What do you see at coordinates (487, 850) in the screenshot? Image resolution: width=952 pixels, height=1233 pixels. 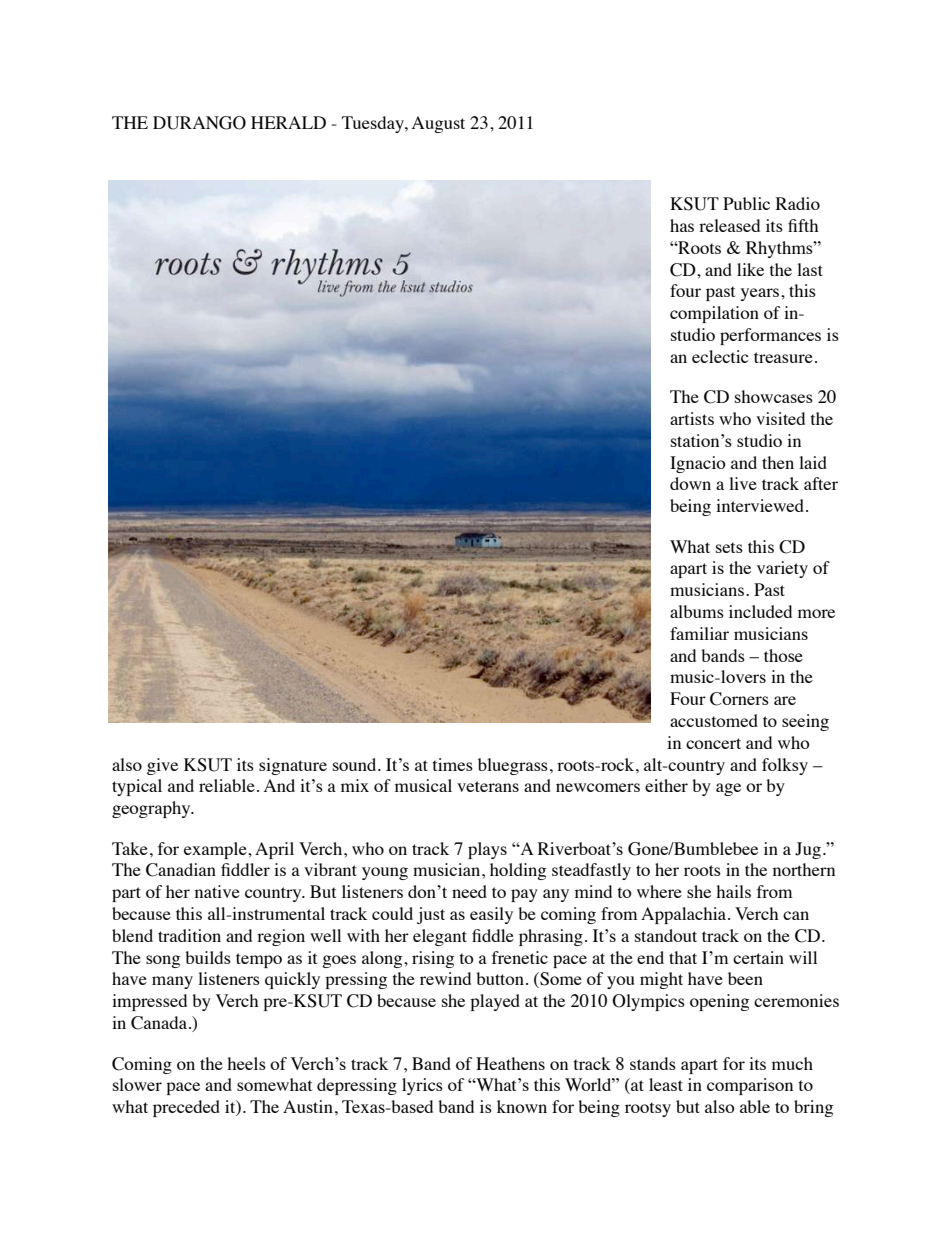 I see `plays` at bounding box center [487, 850].
